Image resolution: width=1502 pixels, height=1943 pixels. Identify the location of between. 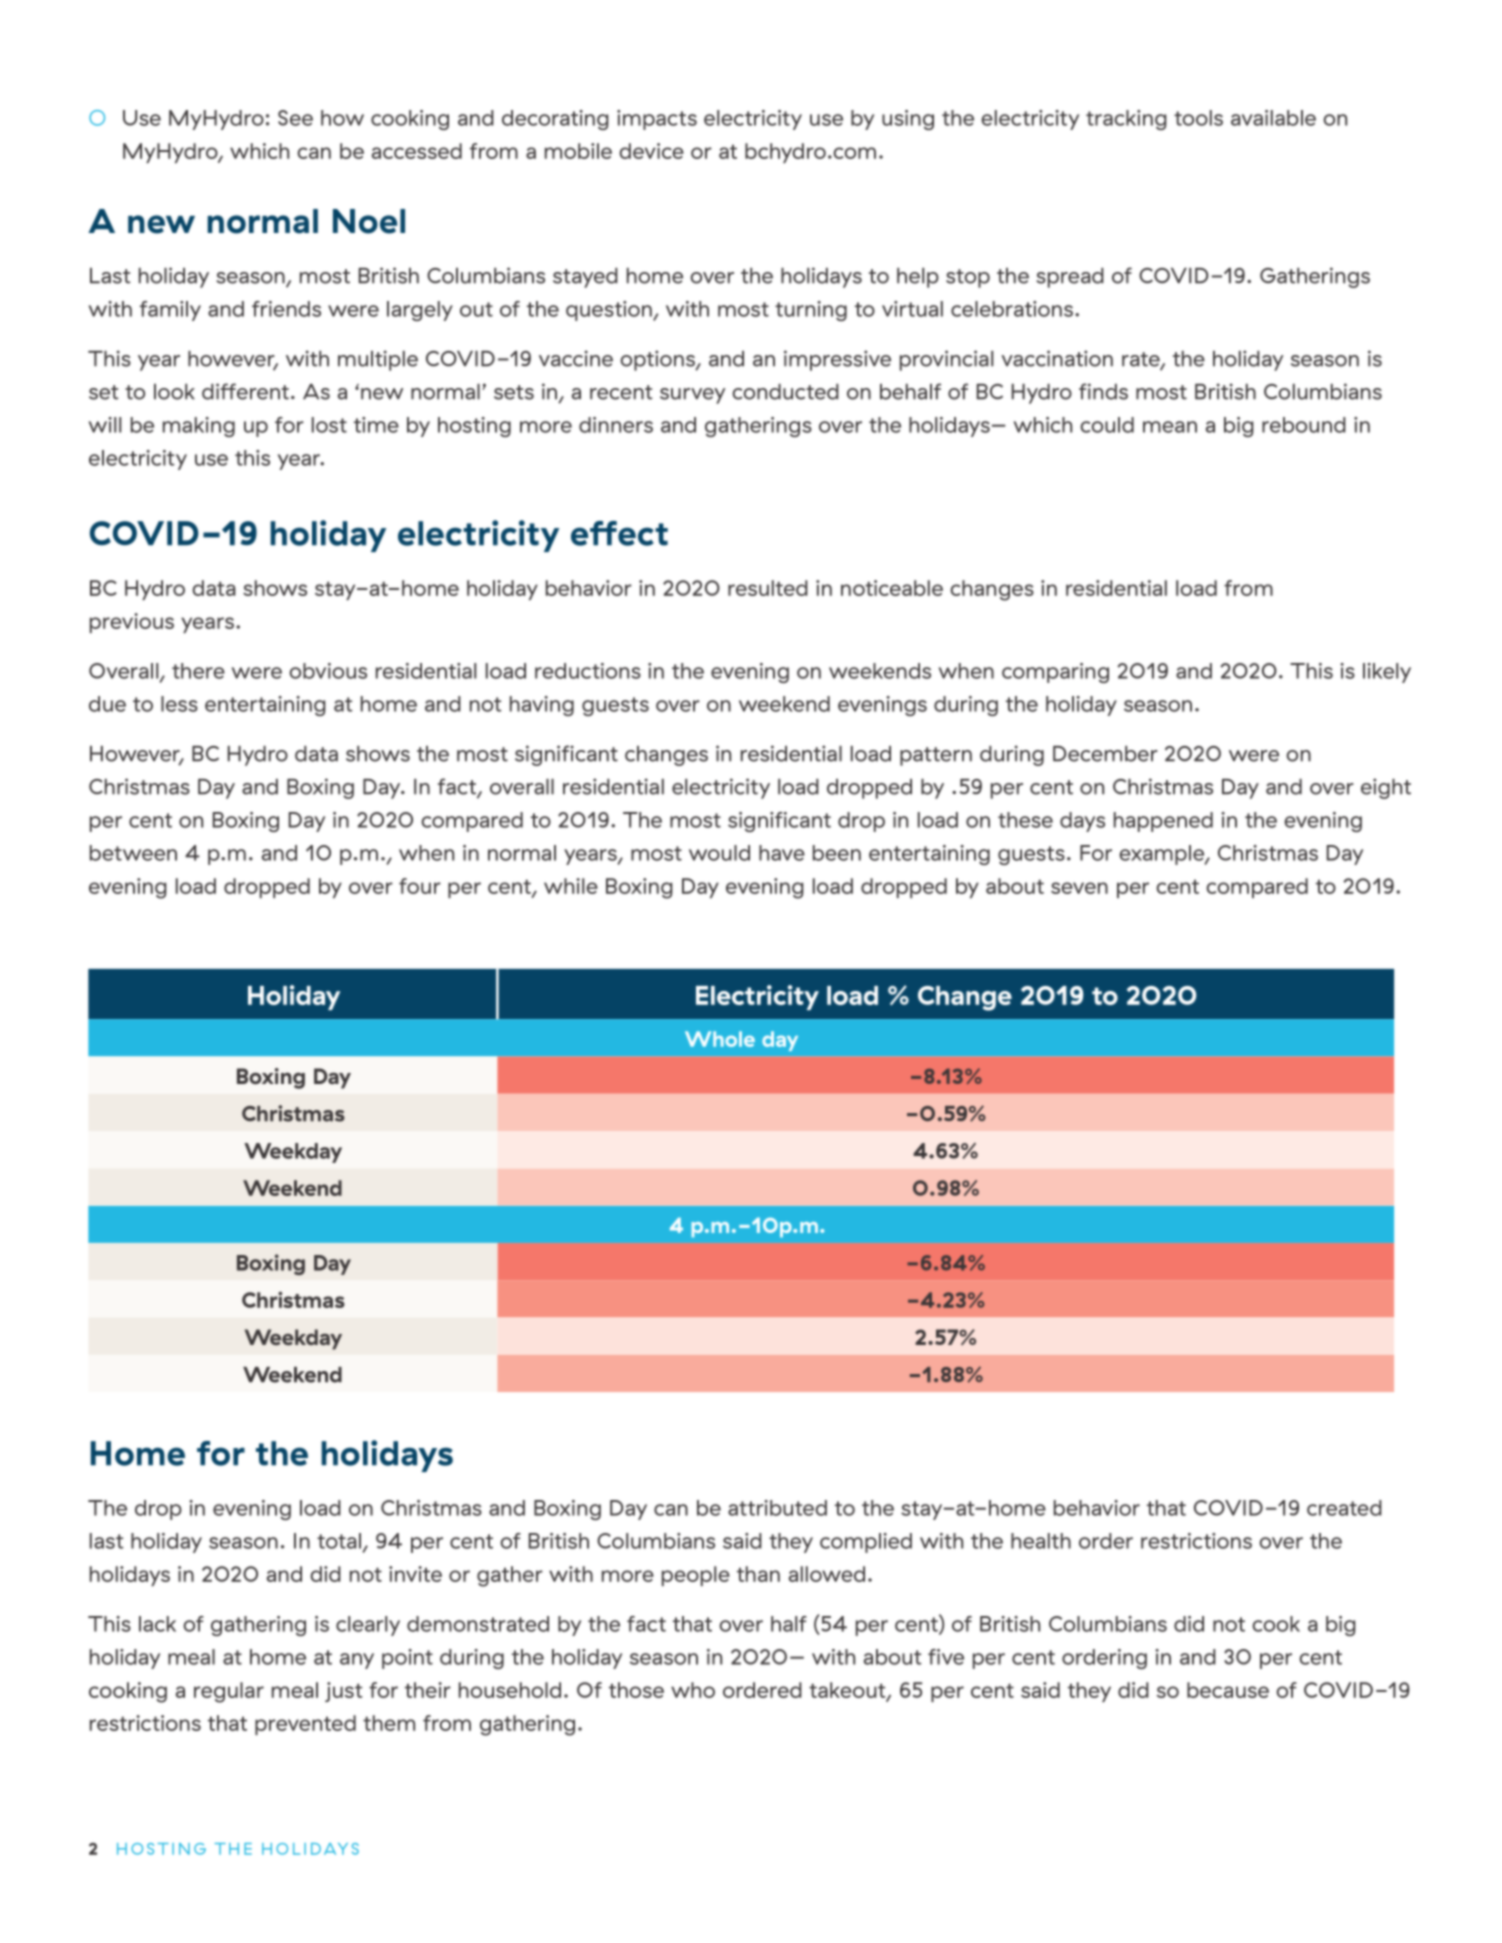
(133, 853).
